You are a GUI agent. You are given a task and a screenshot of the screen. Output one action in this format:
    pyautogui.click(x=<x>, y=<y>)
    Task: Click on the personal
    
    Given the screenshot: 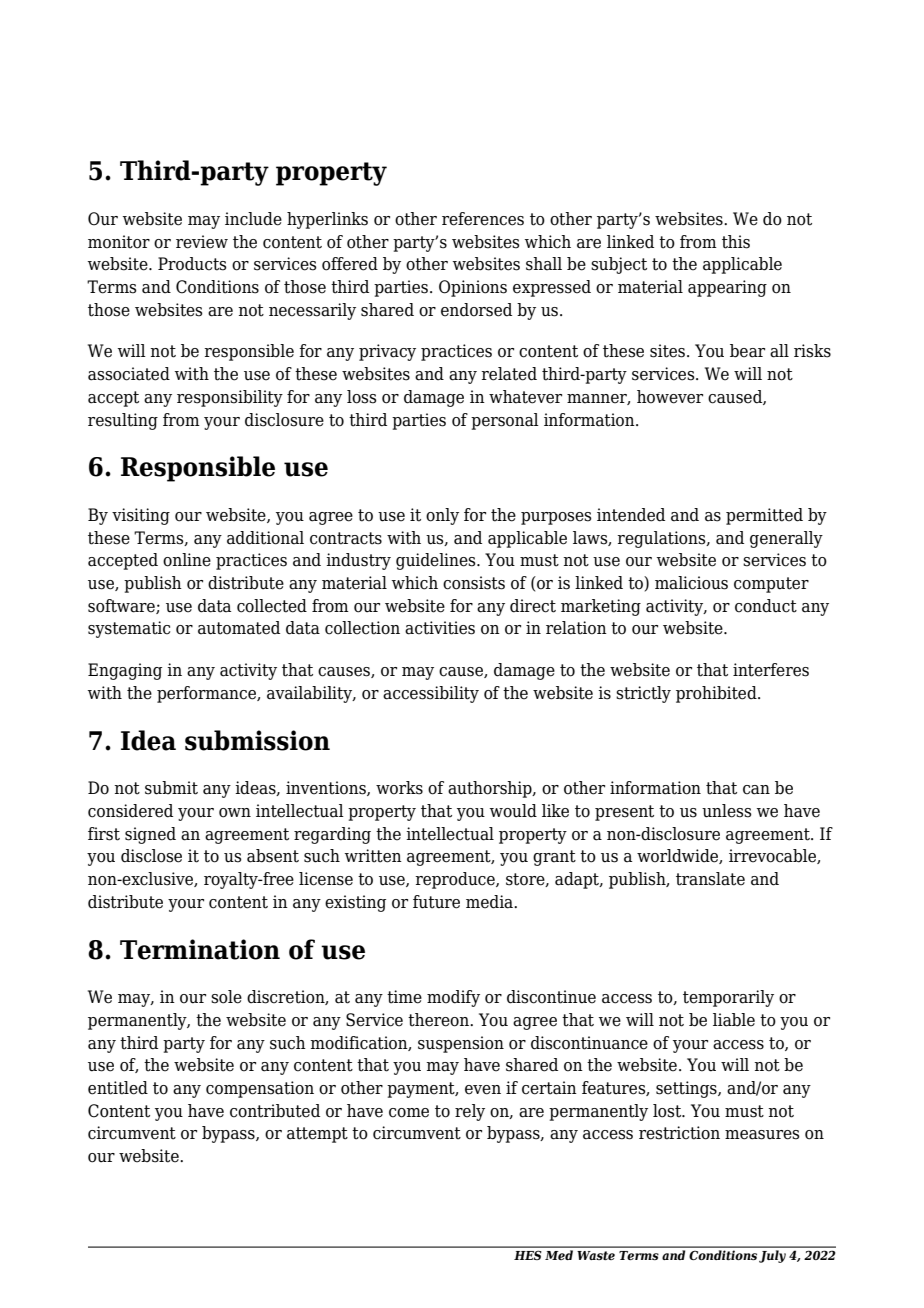 What is the action you would take?
    pyautogui.click(x=505, y=421)
